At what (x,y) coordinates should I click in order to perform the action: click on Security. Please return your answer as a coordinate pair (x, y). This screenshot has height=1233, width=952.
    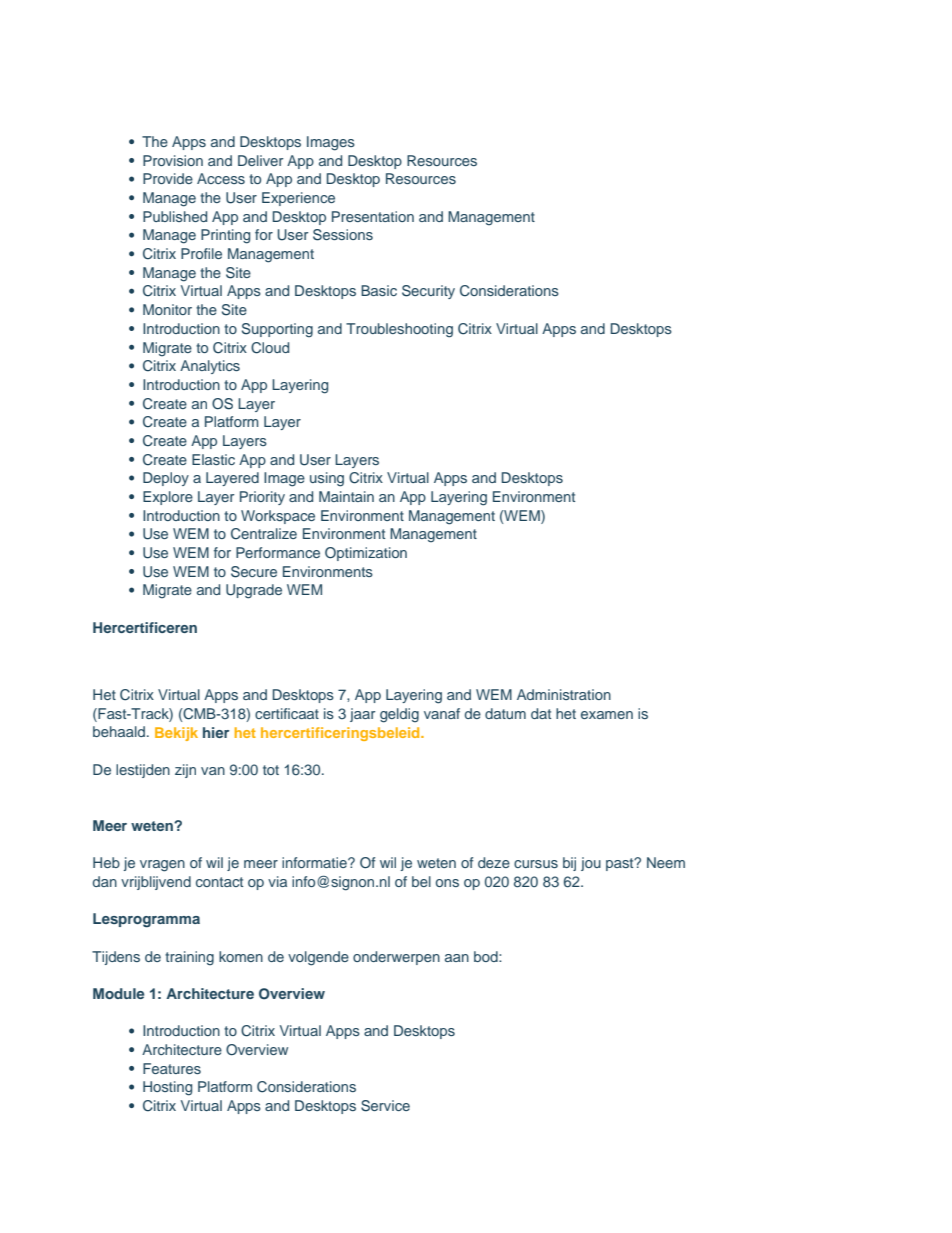
    Looking at the image, I should click on (428, 292).
